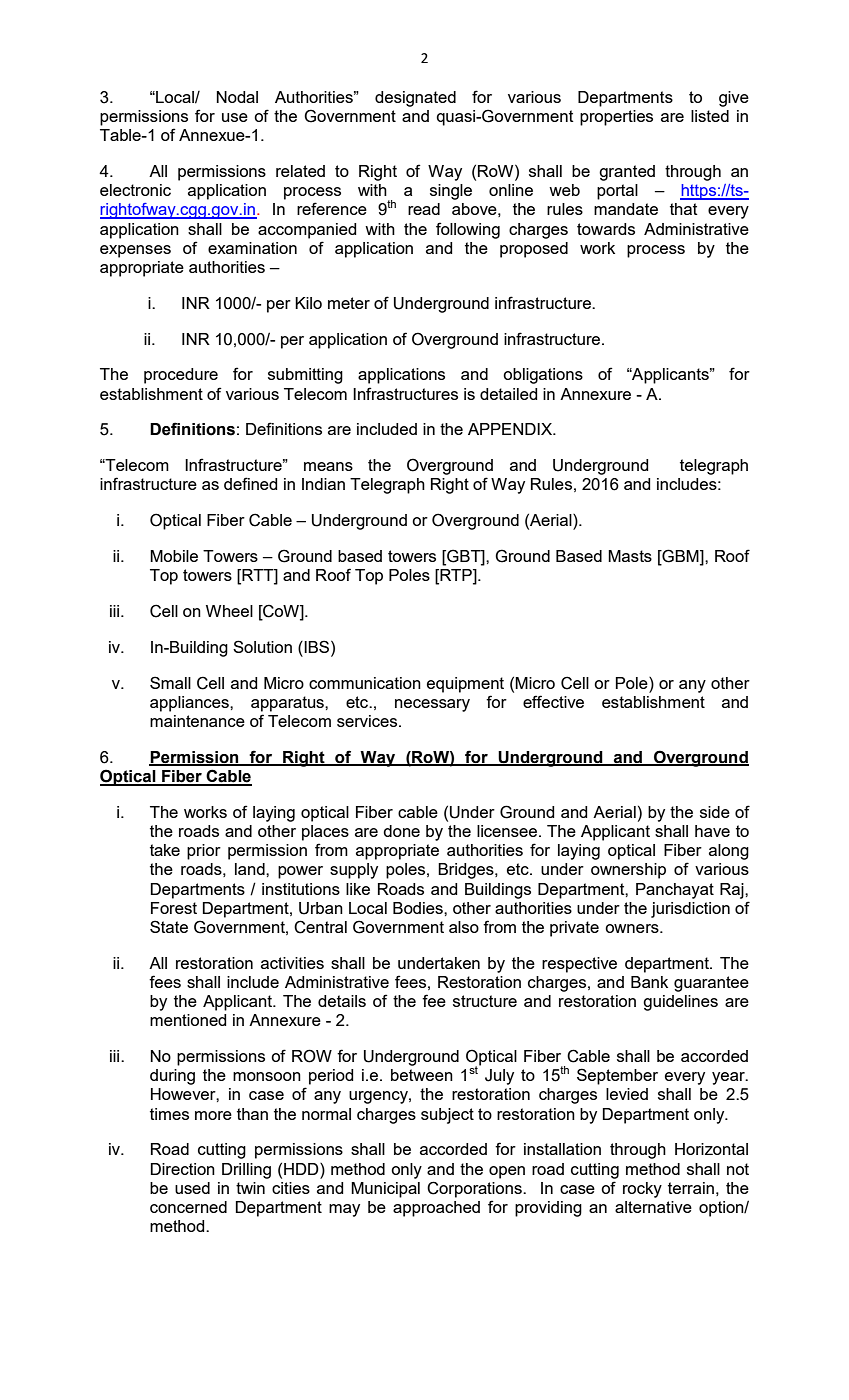 The width and height of the screenshot is (849, 1400). What do you see at coordinates (710, 116) in the screenshot?
I see `listed` at bounding box center [710, 116].
